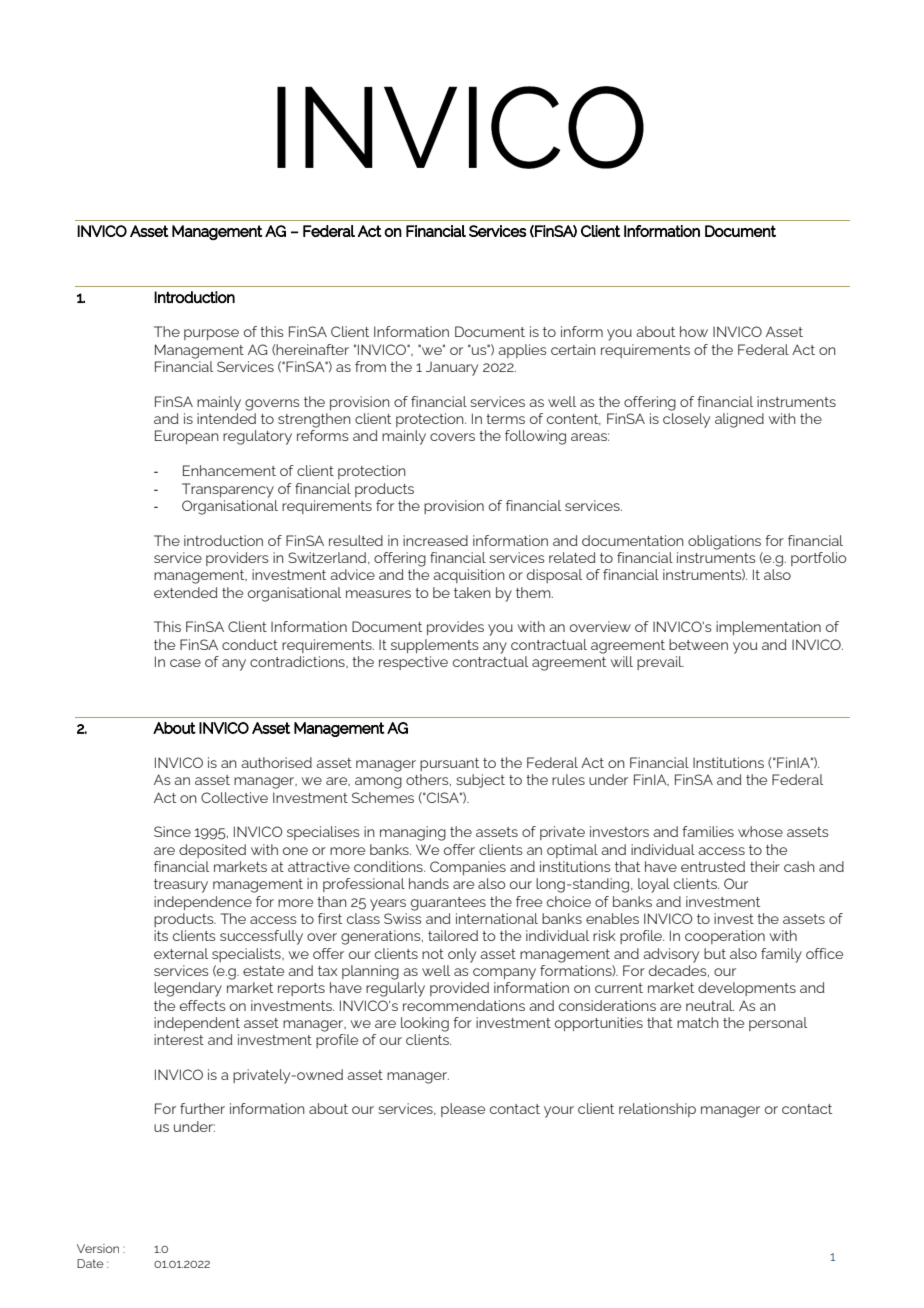 The width and height of the screenshot is (924, 1308). I want to click on subject, so click(480, 781).
